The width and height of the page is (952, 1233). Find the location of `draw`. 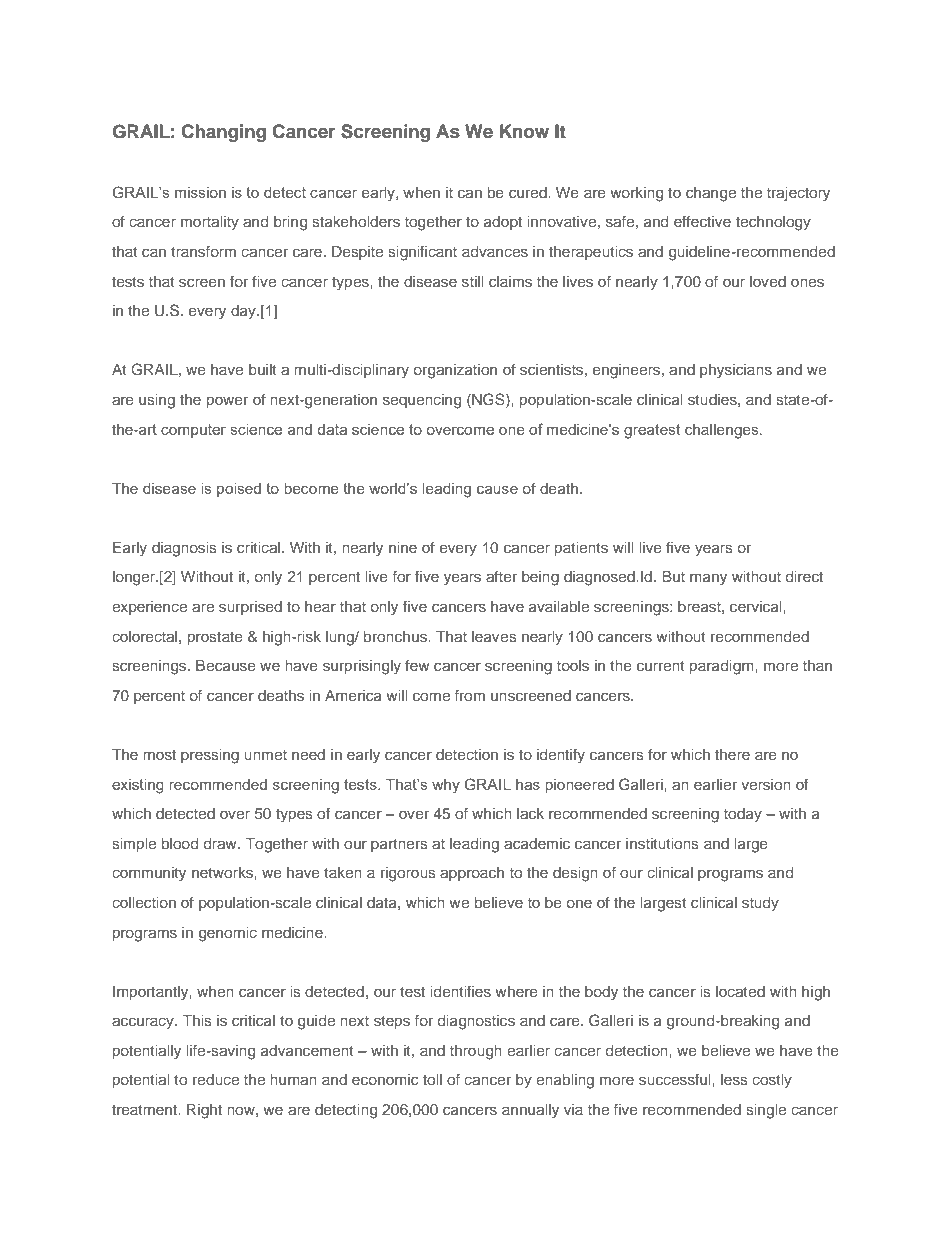

draw is located at coordinates (221, 843).
